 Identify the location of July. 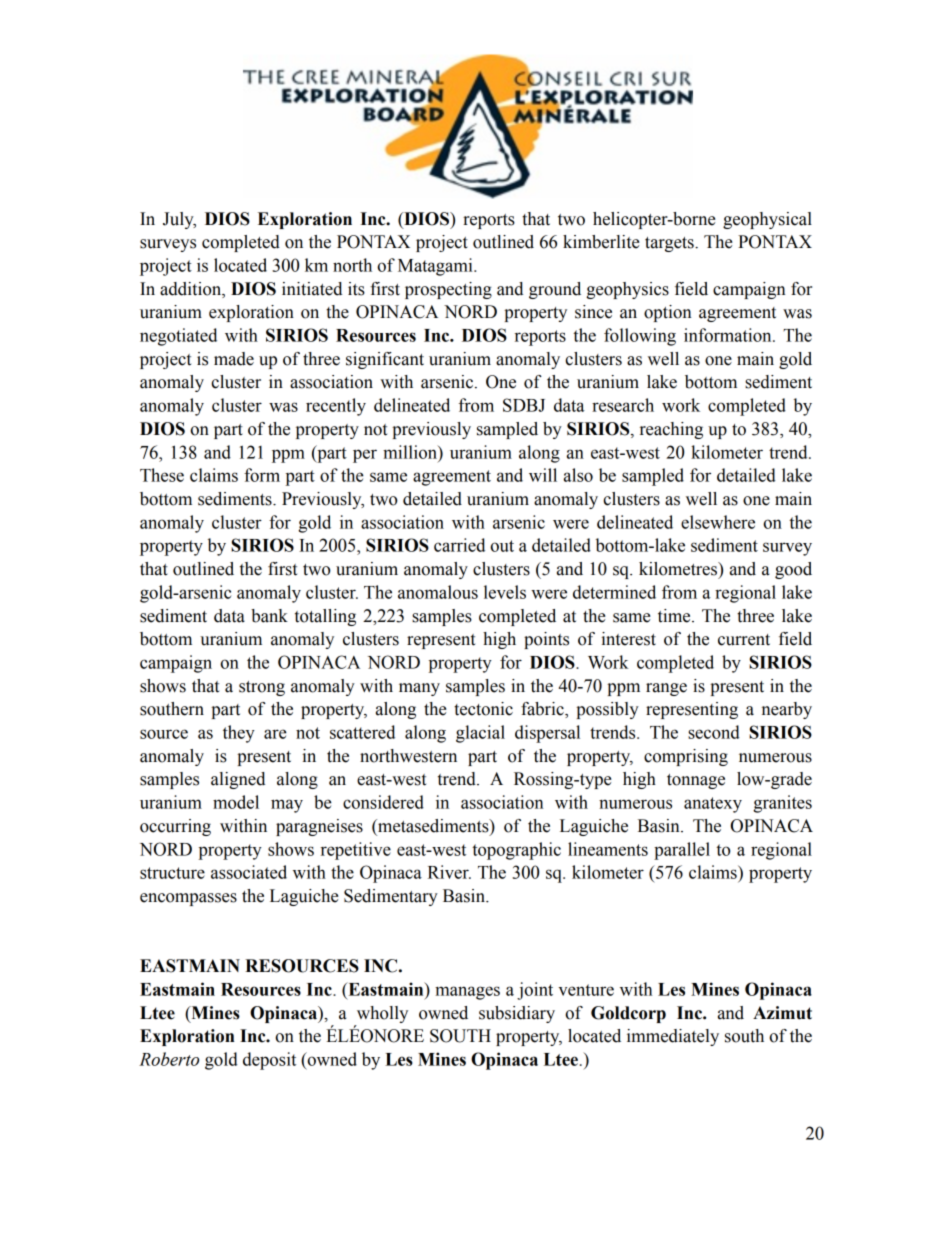
(179, 220).
